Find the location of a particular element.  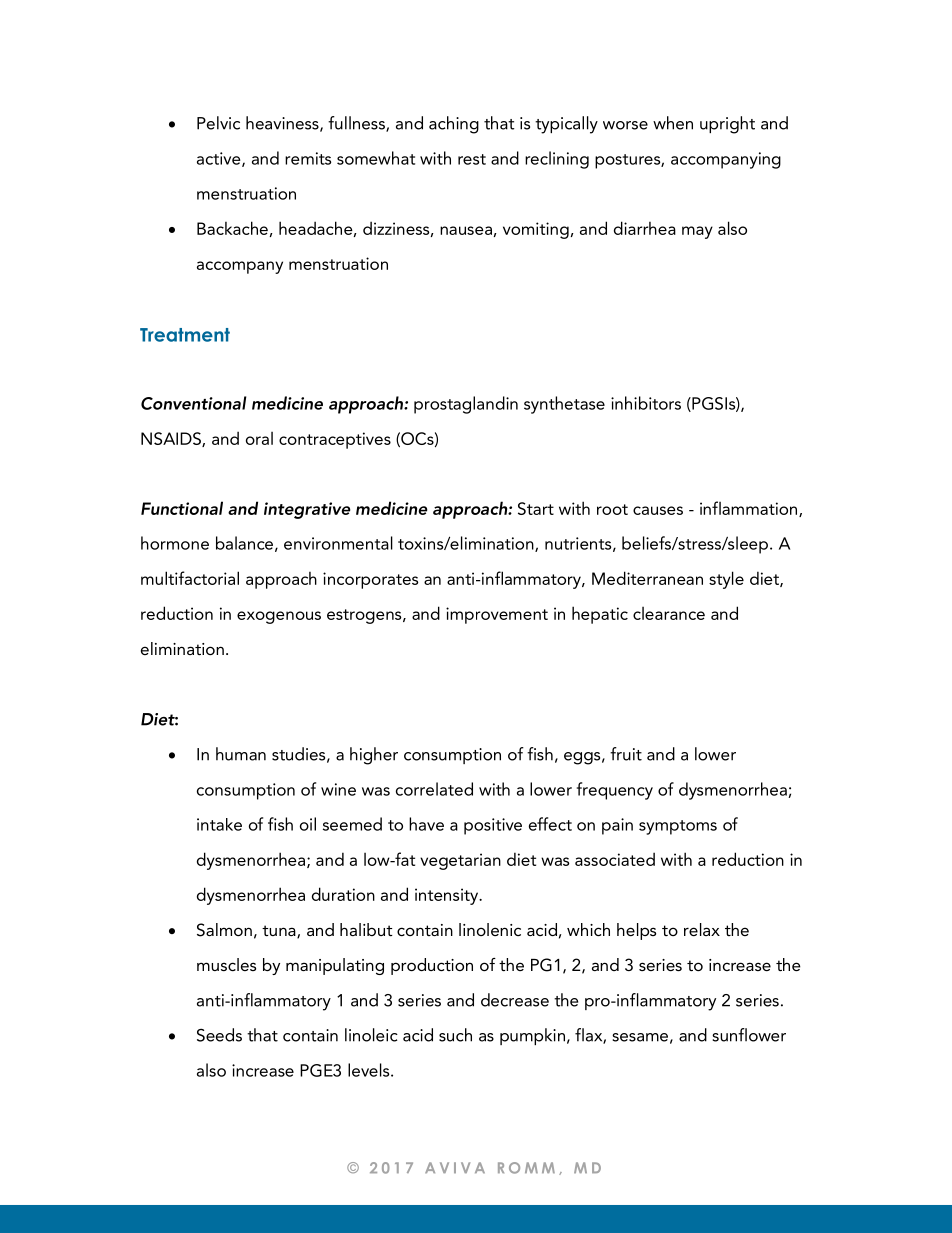

ROMM is located at coordinates (526, 1168).
